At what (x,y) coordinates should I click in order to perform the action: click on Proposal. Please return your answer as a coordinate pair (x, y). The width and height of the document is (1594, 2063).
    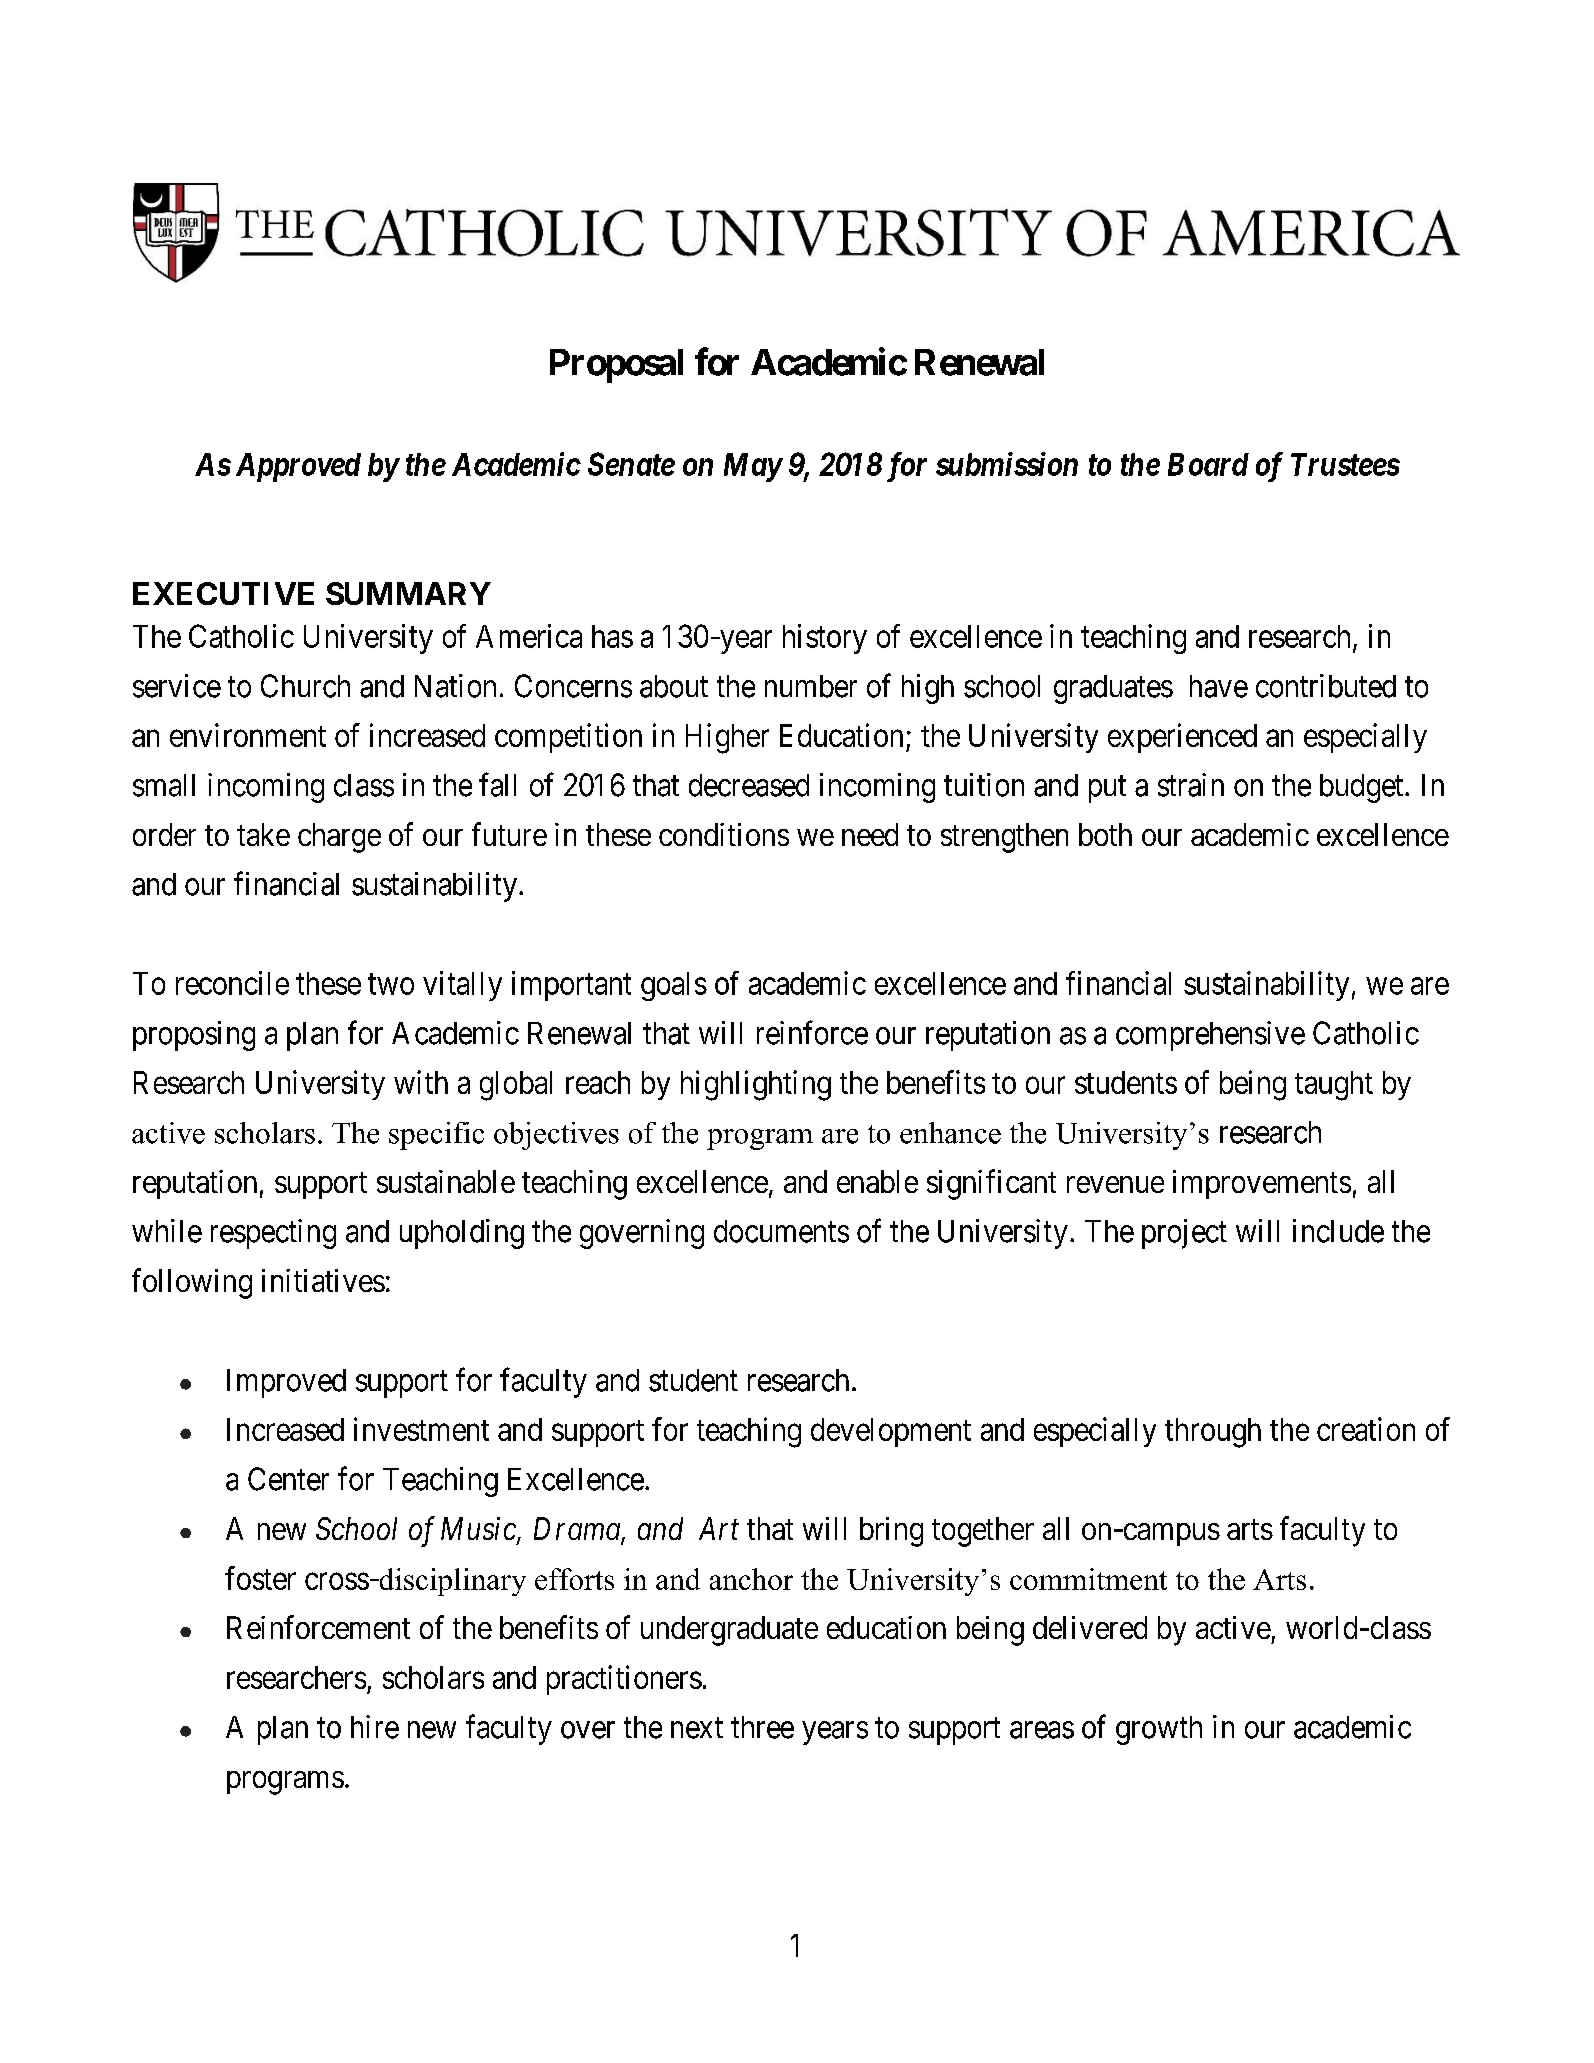
    Looking at the image, I should click on (616, 366).
